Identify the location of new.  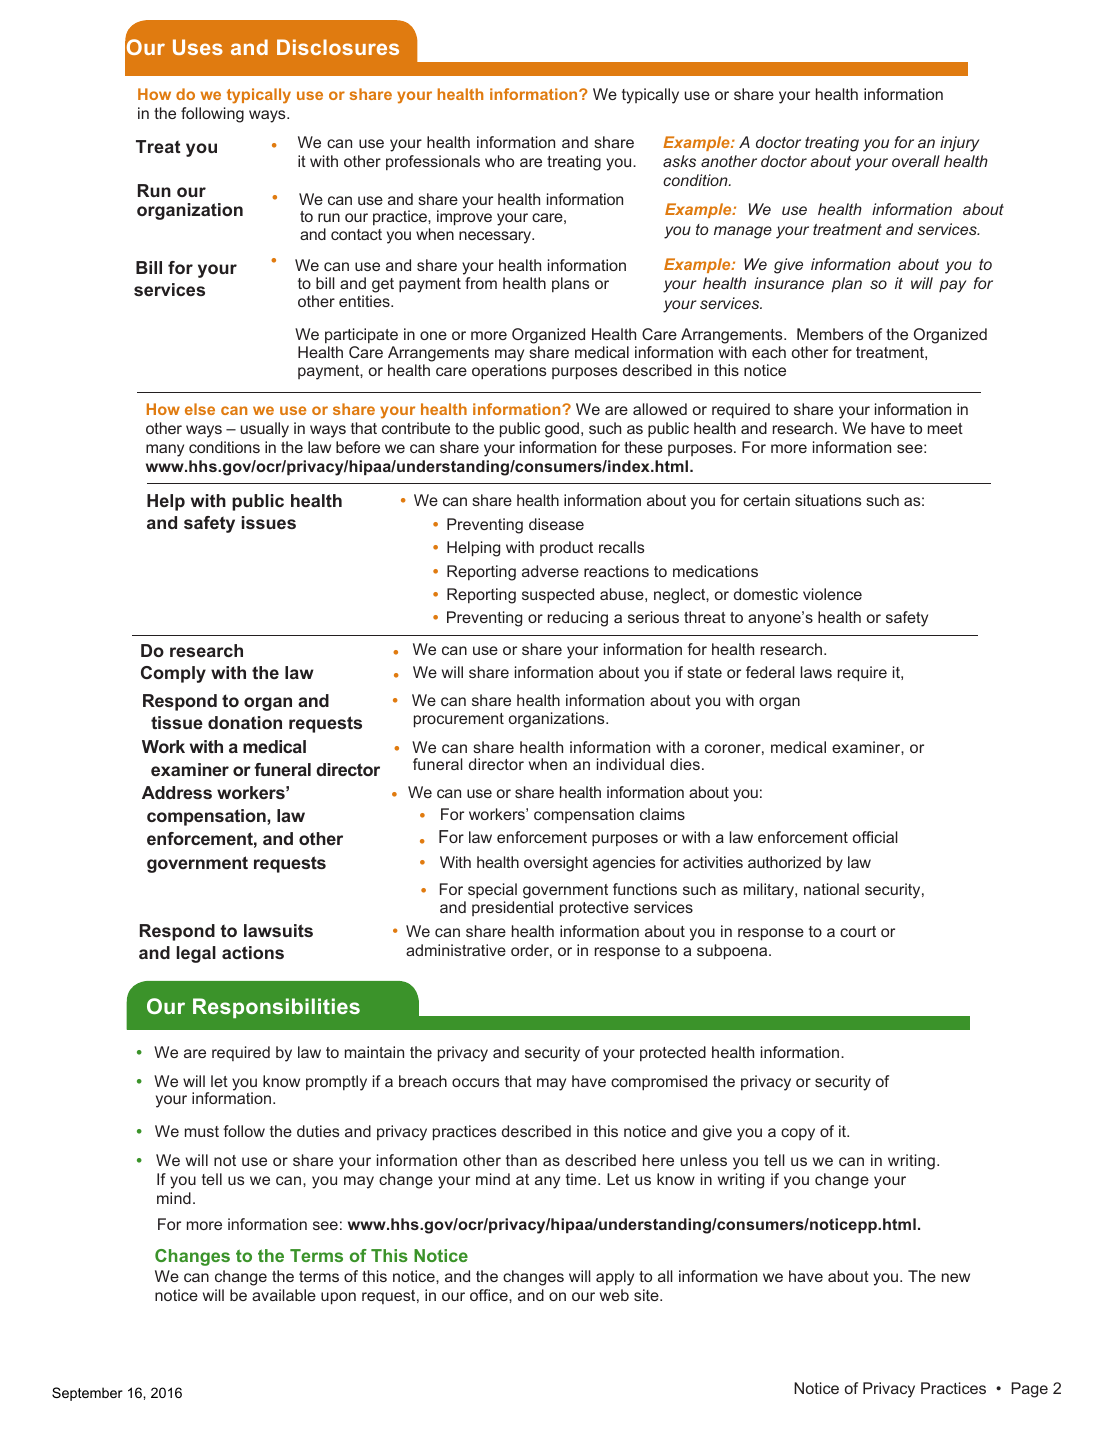
(956, 1277).
